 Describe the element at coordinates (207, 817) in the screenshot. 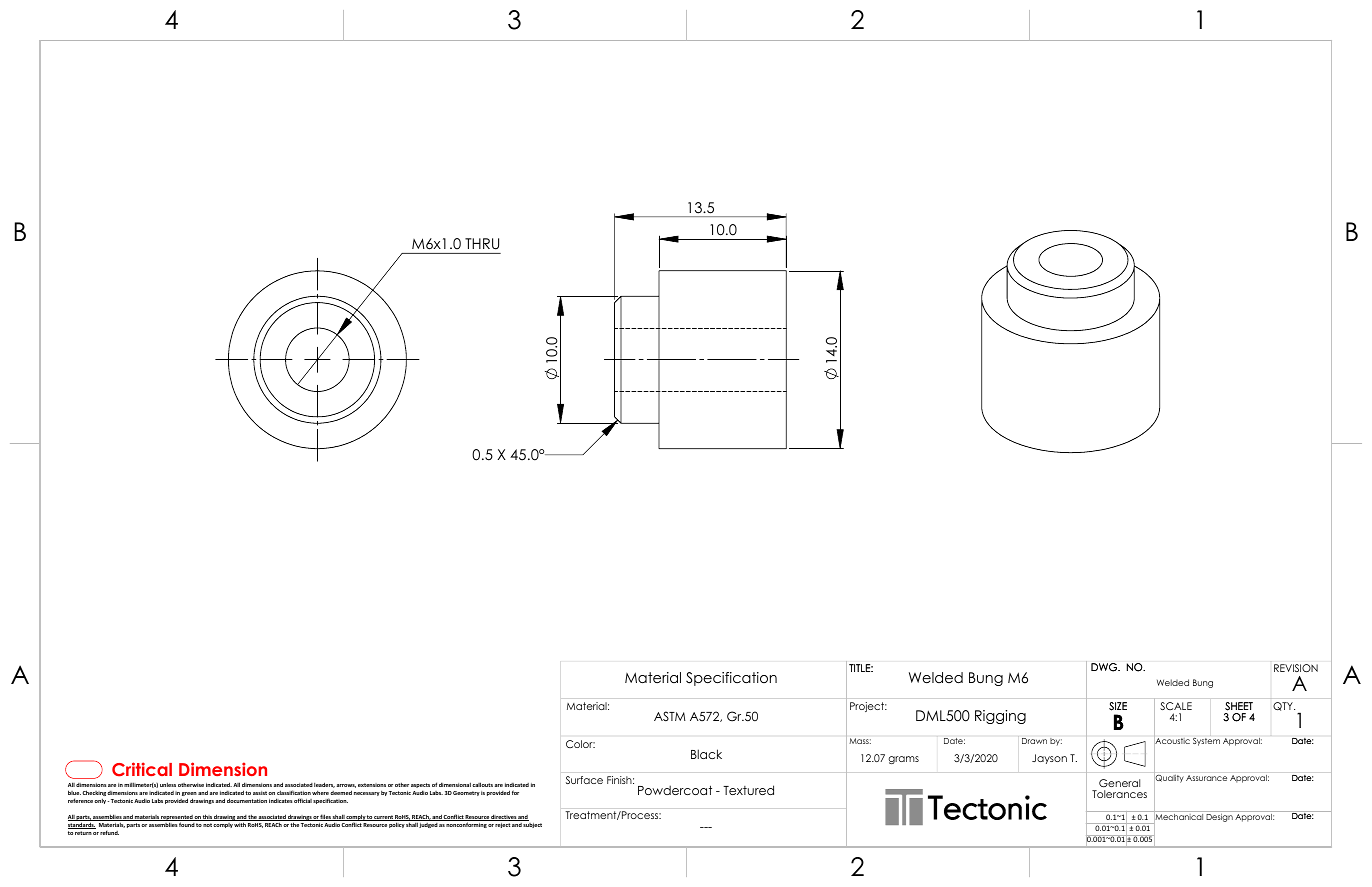

I see `this` at that location.
